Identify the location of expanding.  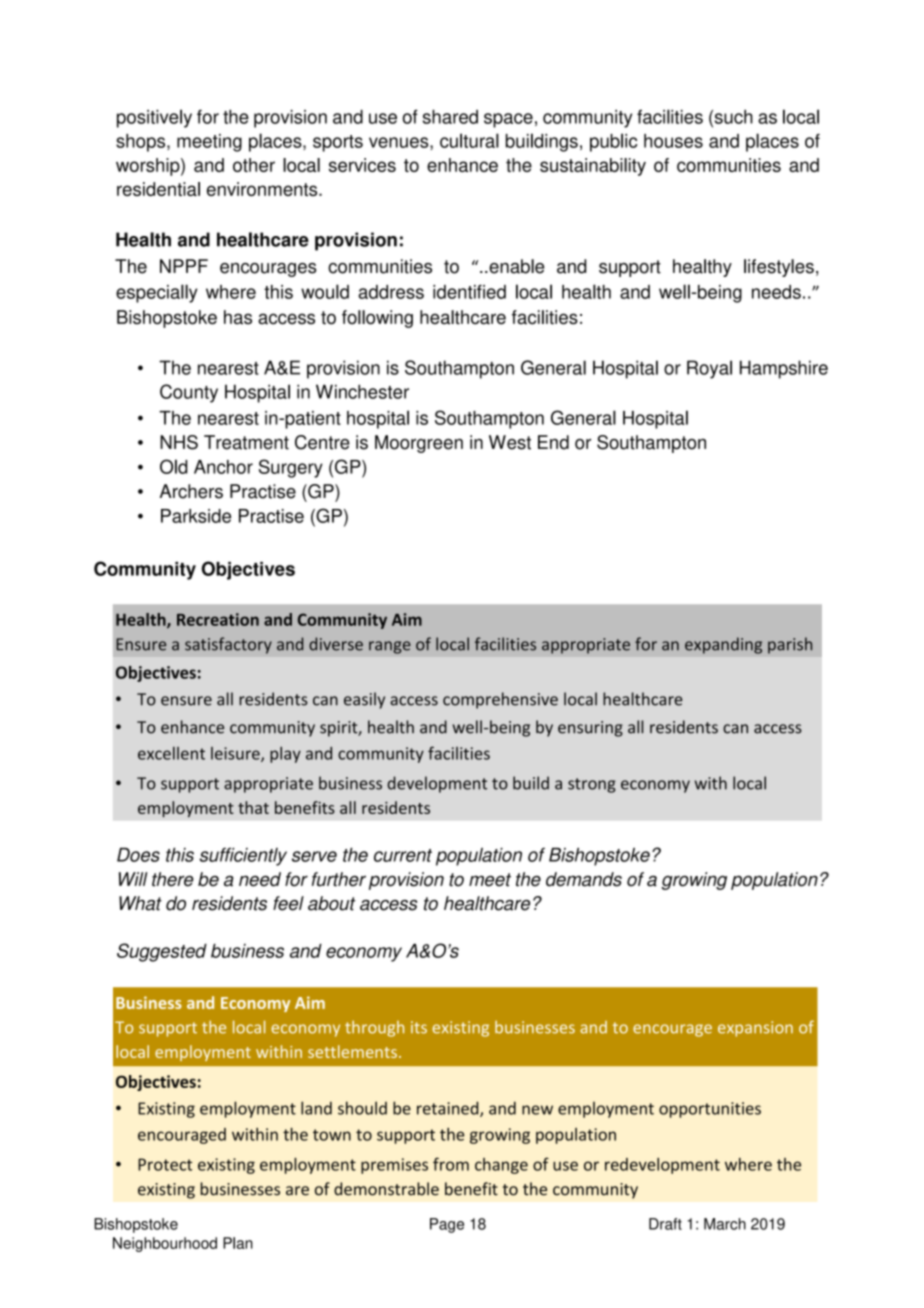
(723, 645).
